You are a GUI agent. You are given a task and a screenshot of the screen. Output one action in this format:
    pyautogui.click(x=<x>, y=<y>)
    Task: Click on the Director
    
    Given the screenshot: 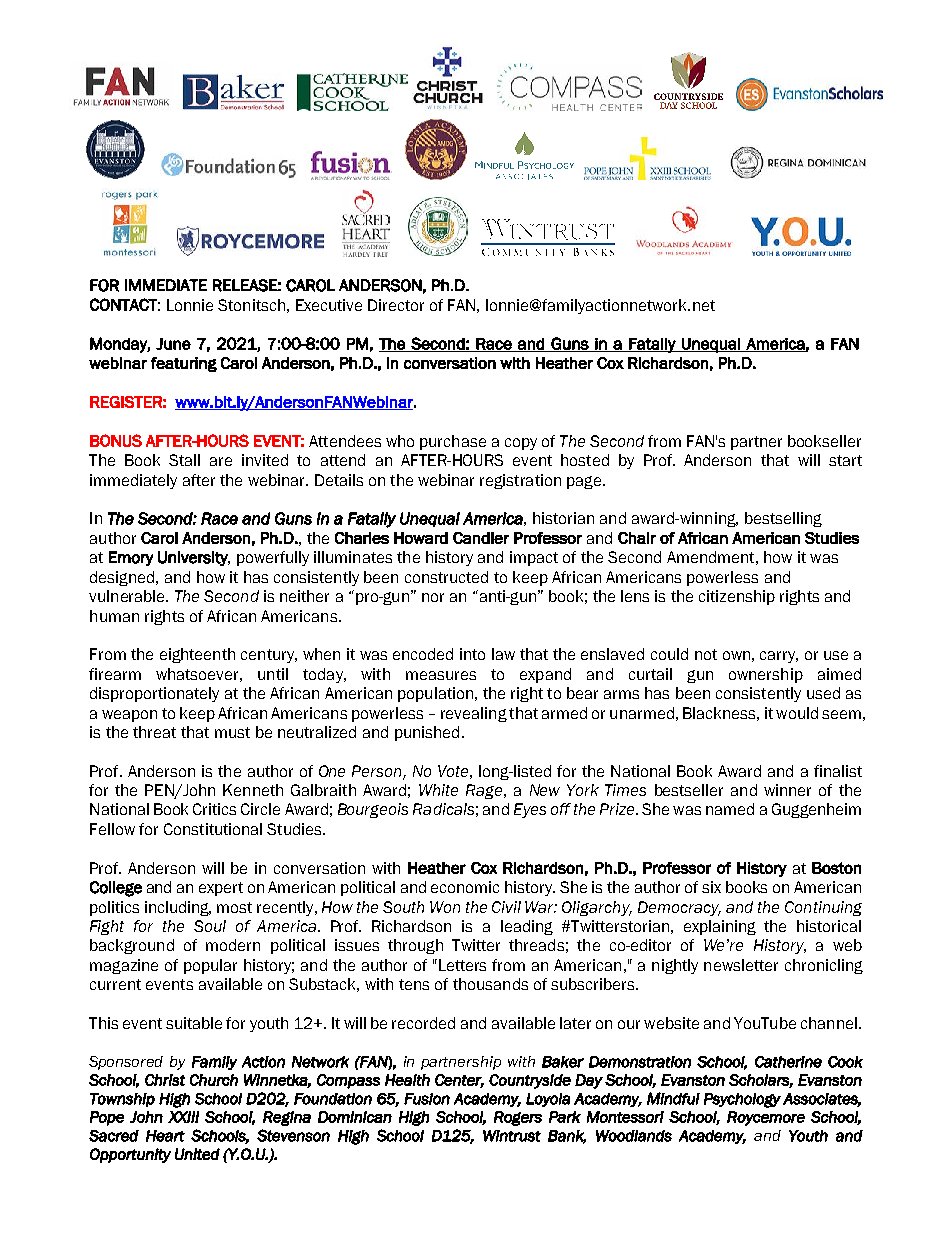 What is the action you would take?
    pyautogui.click(x=396, y=305)
